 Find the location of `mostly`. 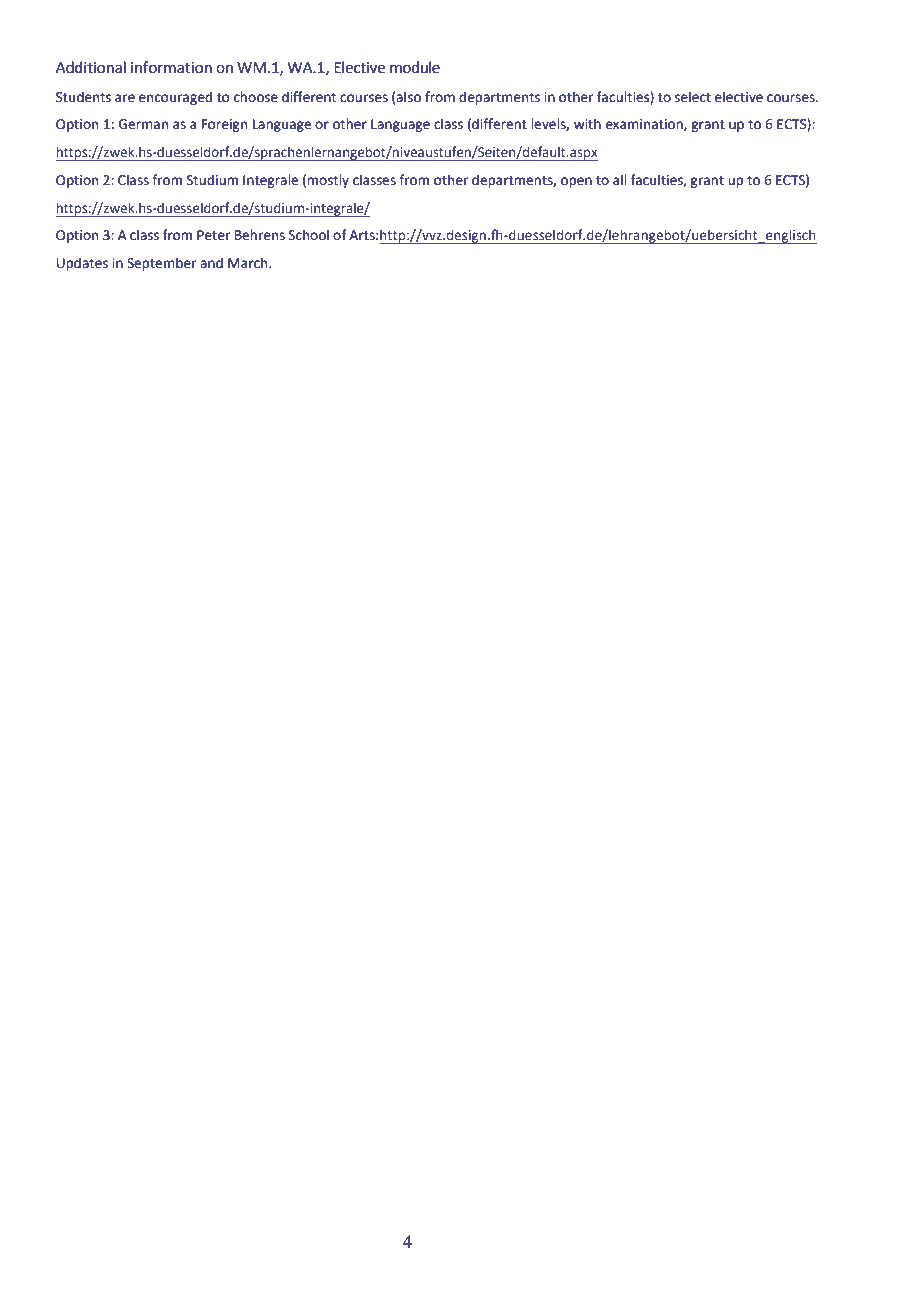

mostly is located at coordinates (328, 181).
